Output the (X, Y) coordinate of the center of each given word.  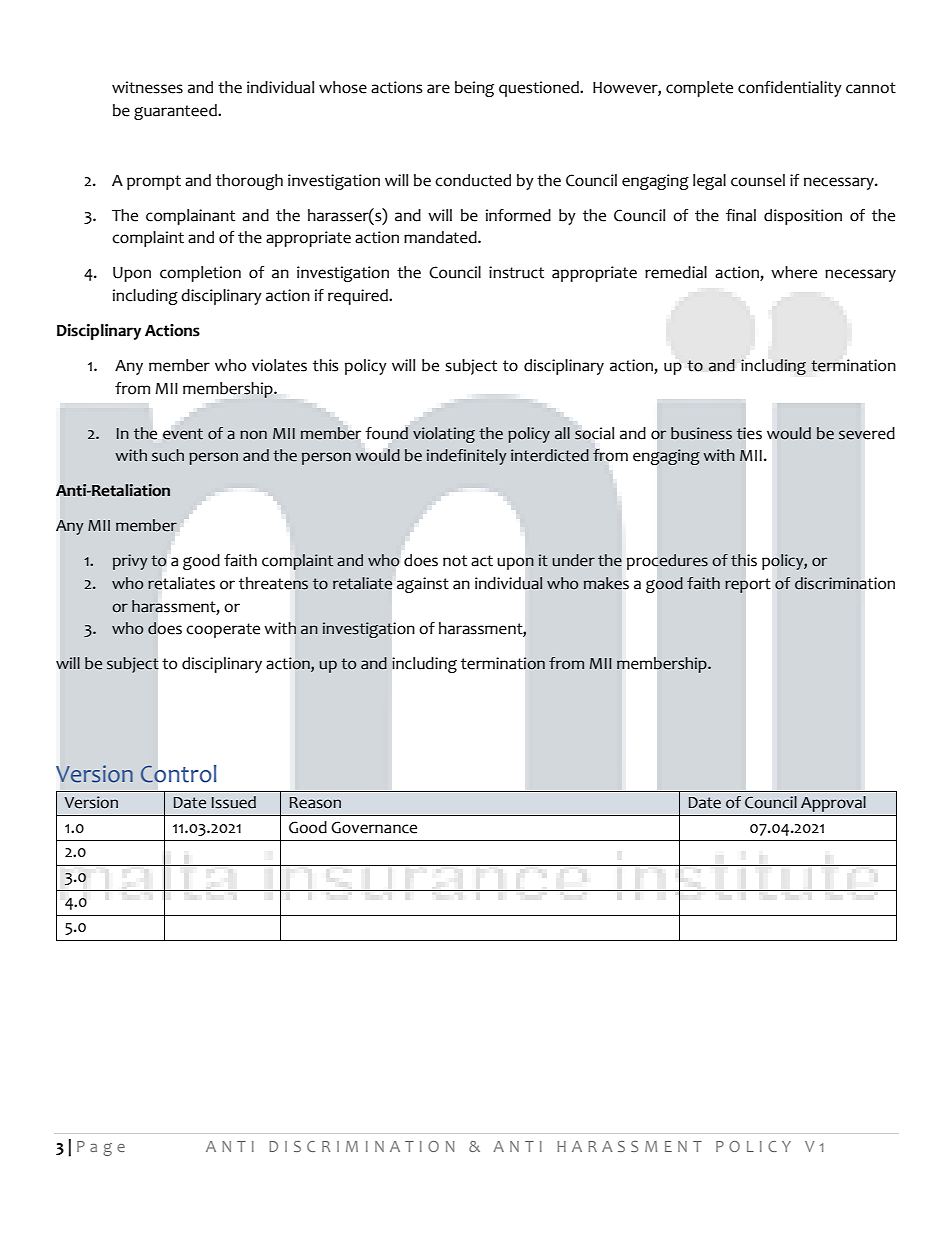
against (423, 585)
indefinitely (467, 457)
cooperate (223, 630)
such (168, 455)
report (748, 585)
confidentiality (790, 89)
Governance (374, 827)
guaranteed (176, 112)
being (474, 89)
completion (200, 274)
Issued (234, 802)
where (794, 272)
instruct (516, 272)
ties (749, 433)
